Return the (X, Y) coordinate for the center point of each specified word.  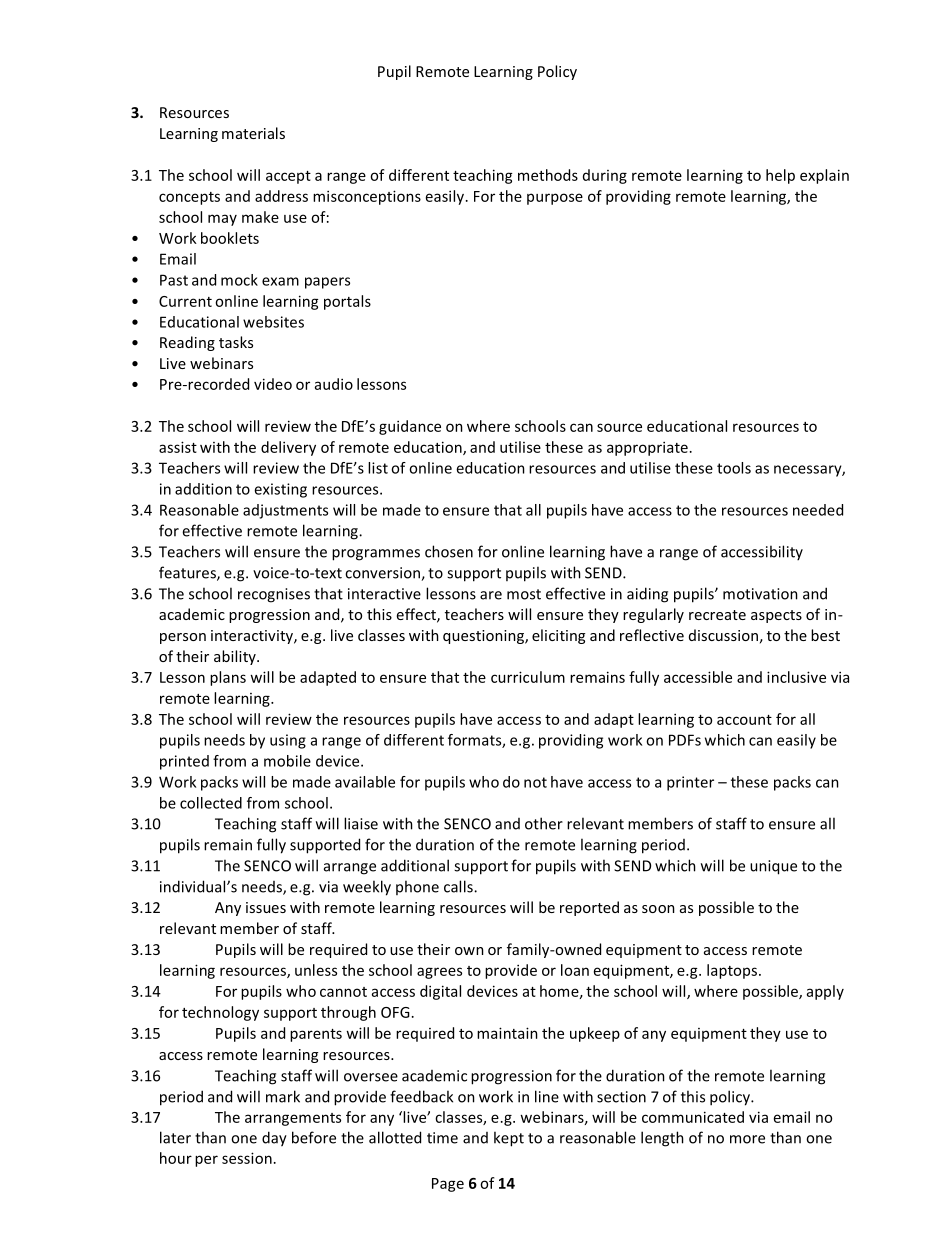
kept (509, 1139)
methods (548, 175)
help (780, 176)
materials (253, 133)
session (247, 1158)
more (747, 1139)
